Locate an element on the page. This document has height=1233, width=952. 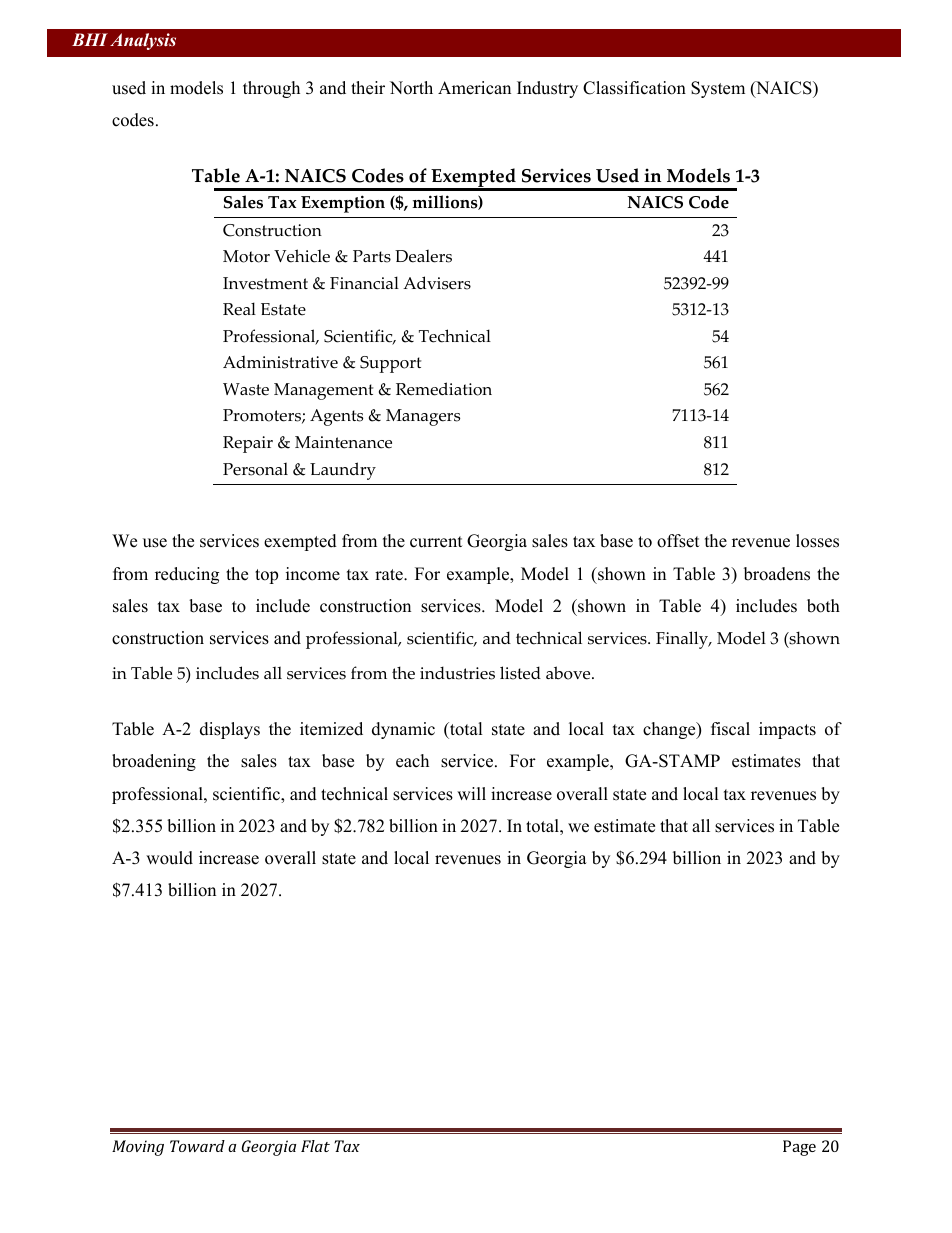
Flat is located at coordinates (315, 1146).
